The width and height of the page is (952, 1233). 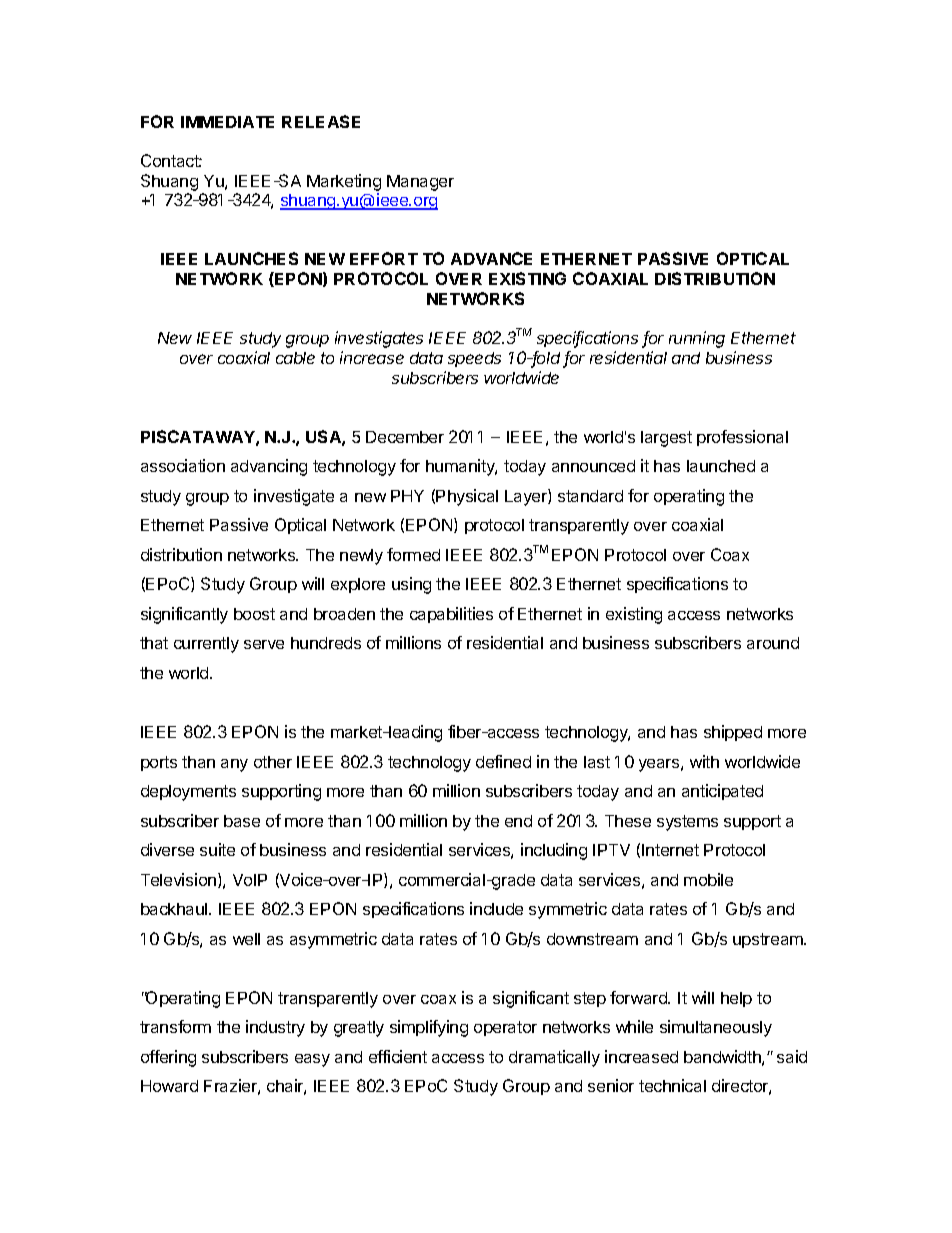 I want to click on systems, so click(x=687, y=823).
